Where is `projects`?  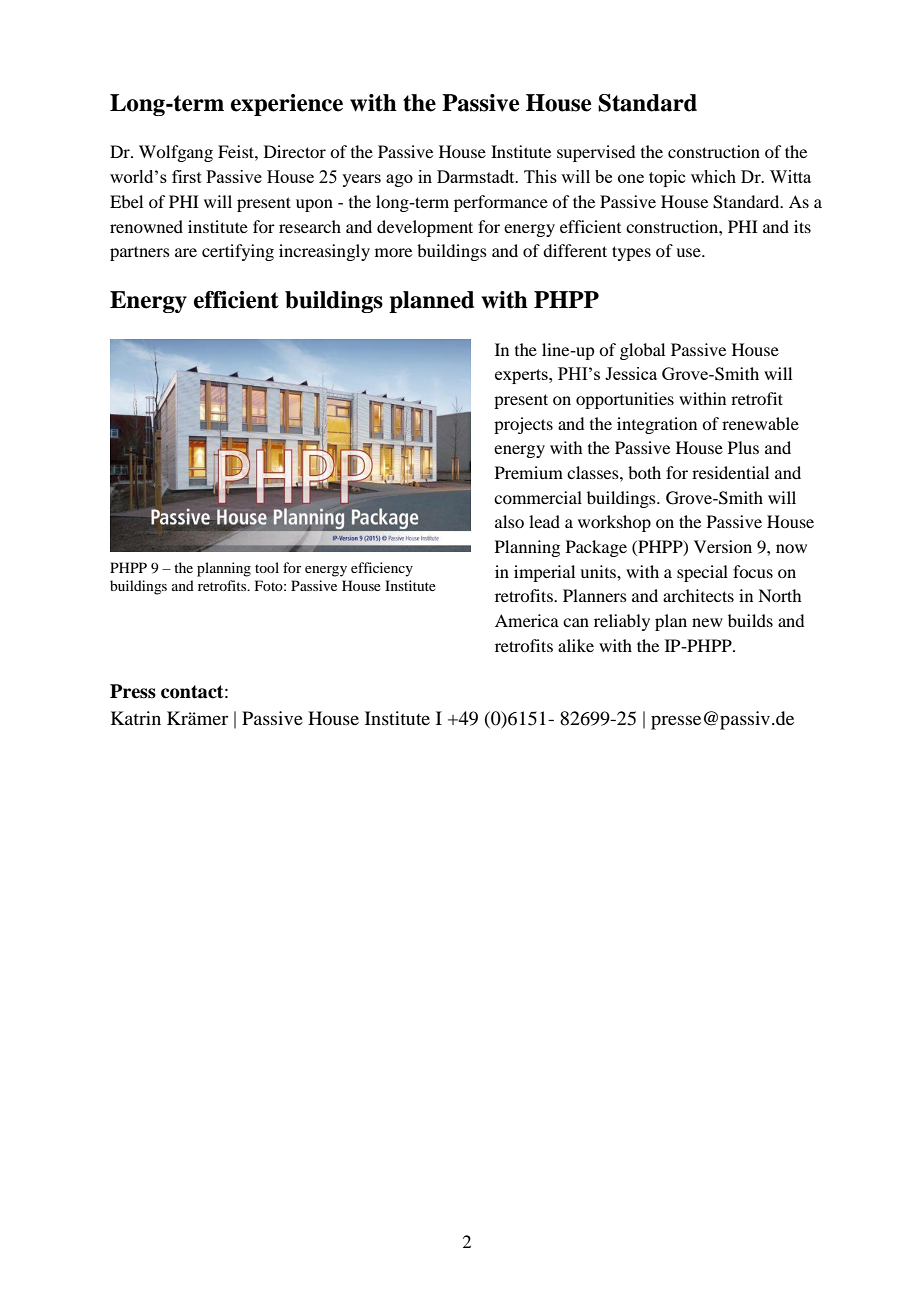
projects is located at coordinates (523, 425).
